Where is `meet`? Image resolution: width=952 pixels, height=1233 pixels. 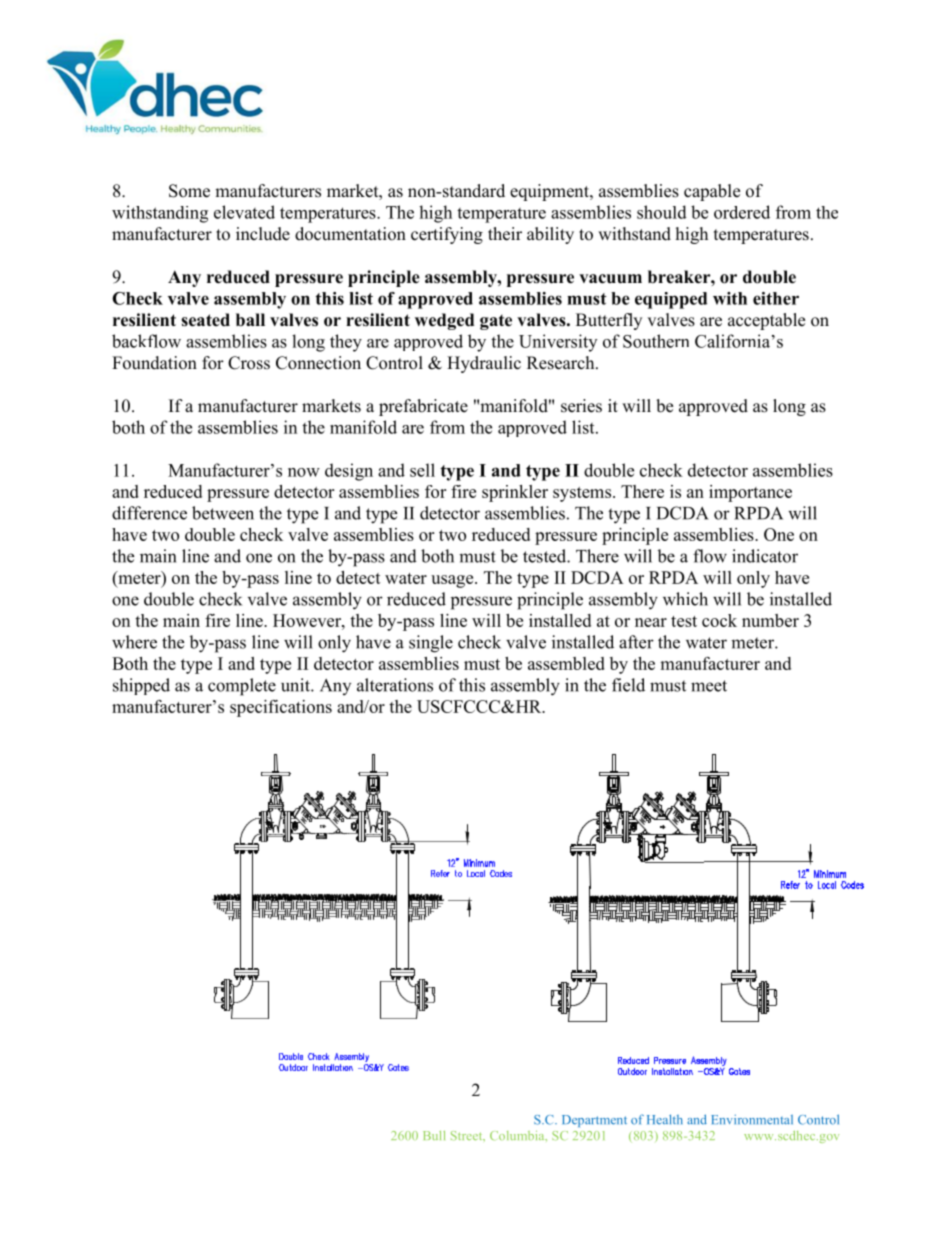
meet is located at coordinates (709, 686).
